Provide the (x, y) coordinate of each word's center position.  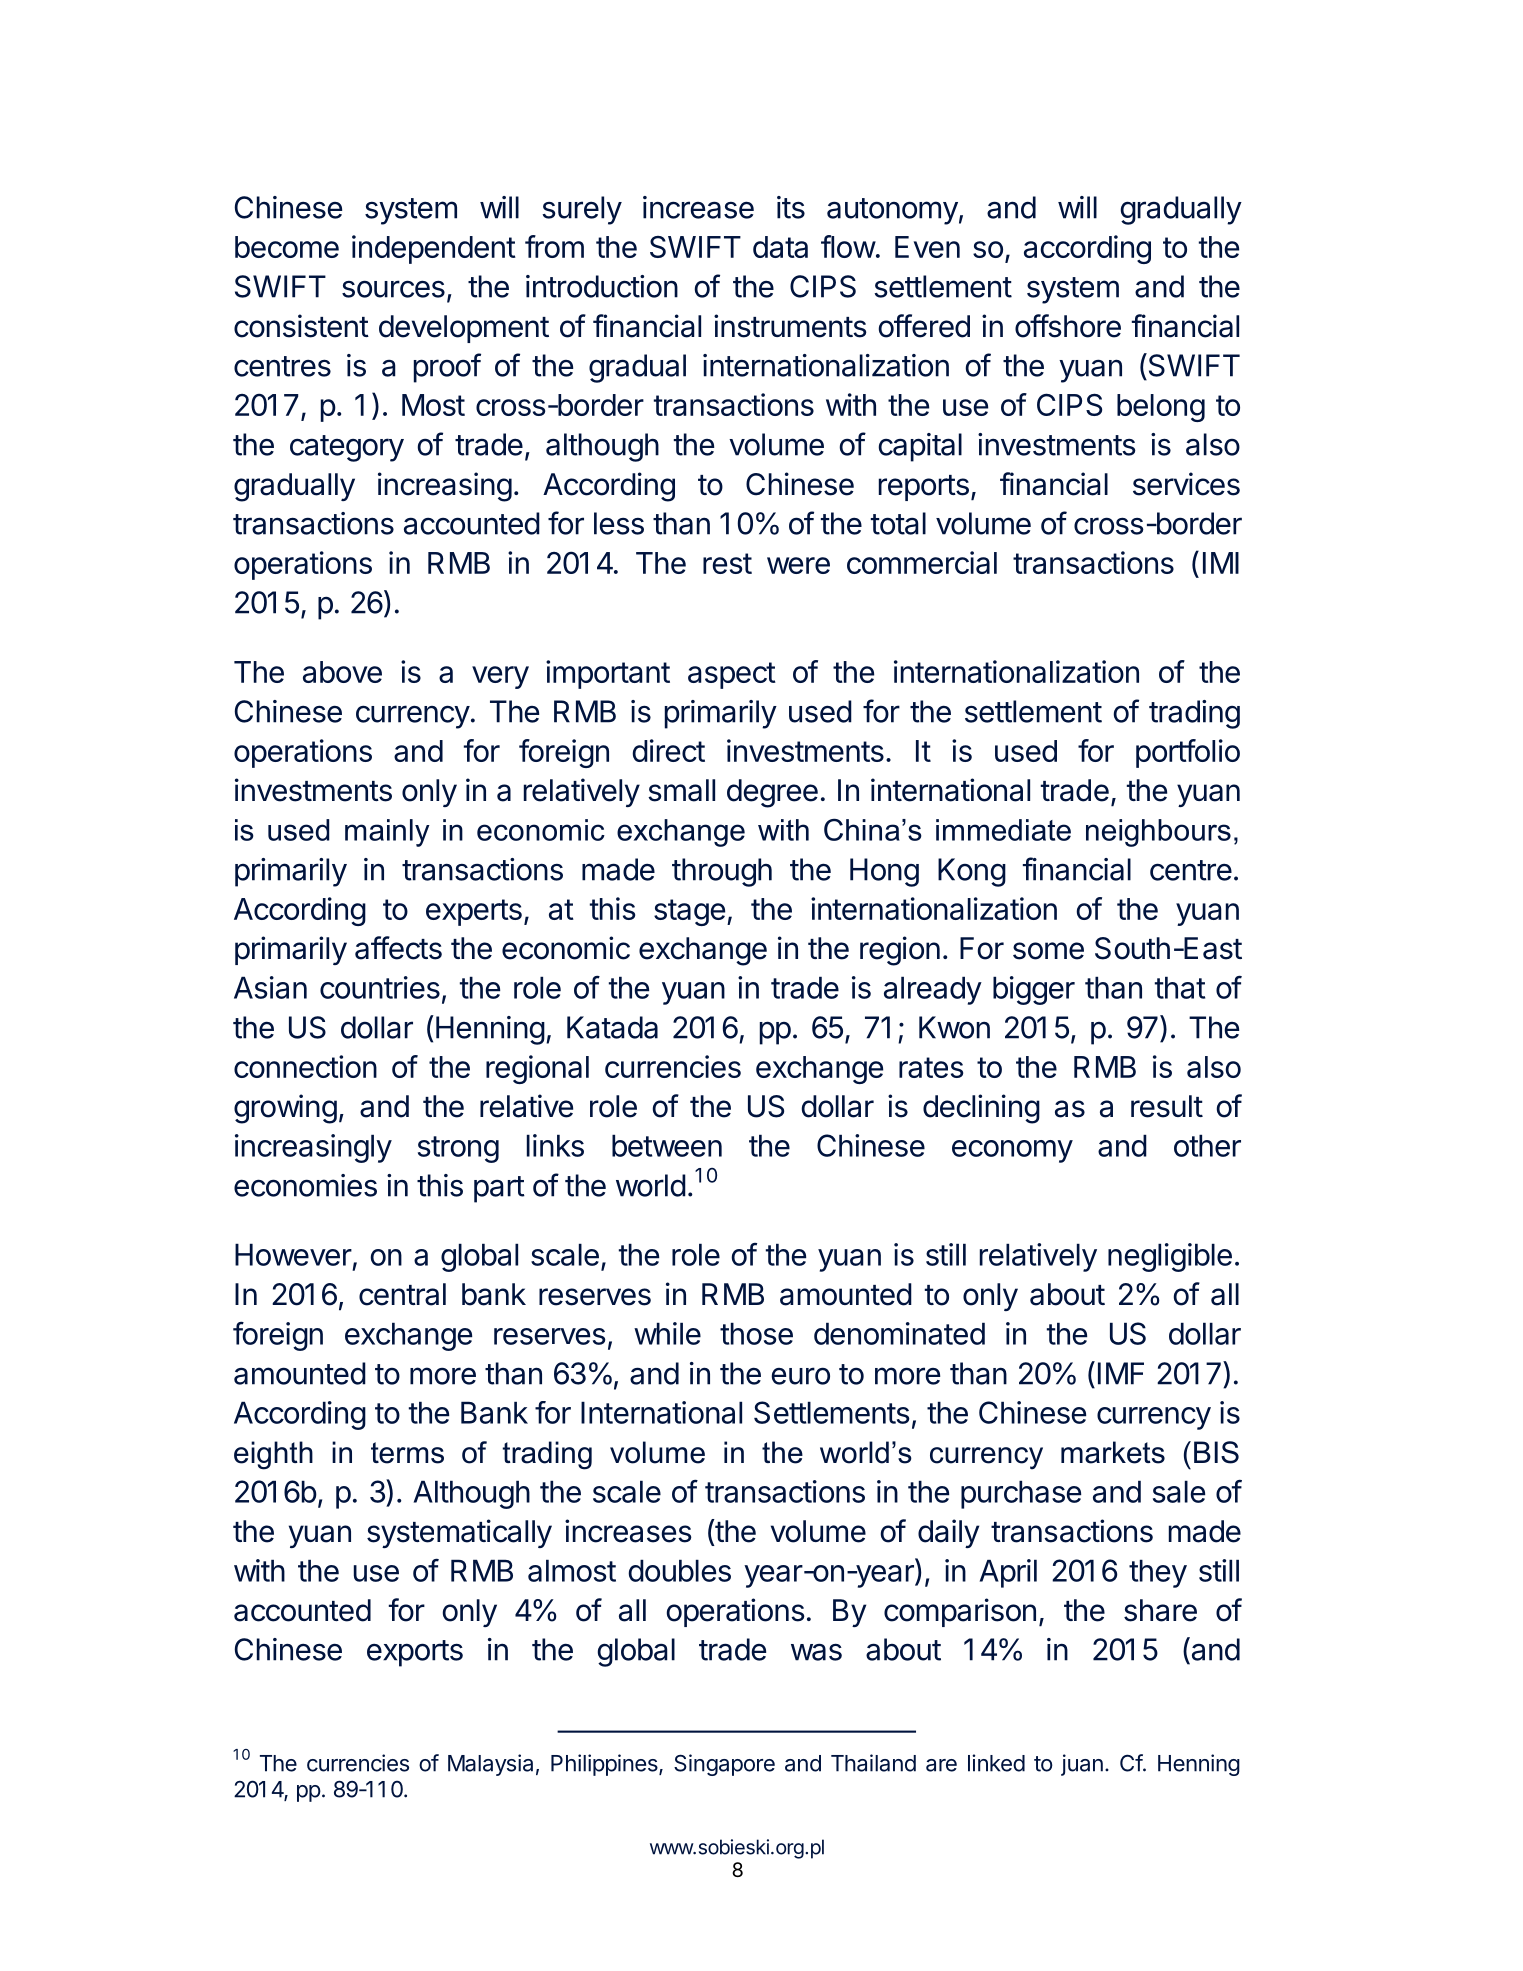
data (780, 247)
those (756, 1333)
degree (772, 793)
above (342, 672)
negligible (1170, 1257)
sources (393, 289)
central (402, 1294)
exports (415, 1653)
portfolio (1188, 753)
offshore (1068, 326)
